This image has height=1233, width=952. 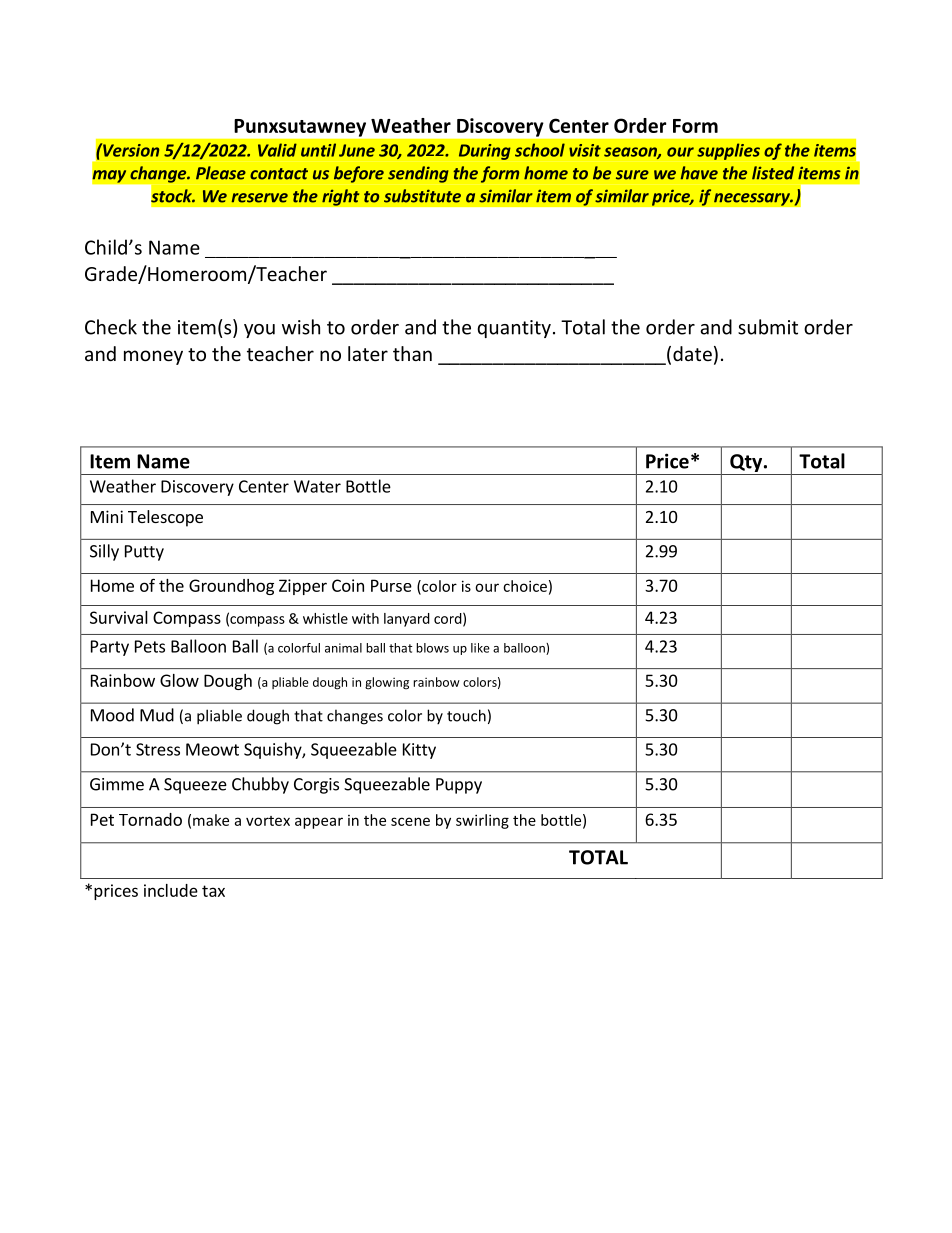 What do you see at coordinates (171, 890) in the image?
I see `include` at bounding box center [171, 890].
